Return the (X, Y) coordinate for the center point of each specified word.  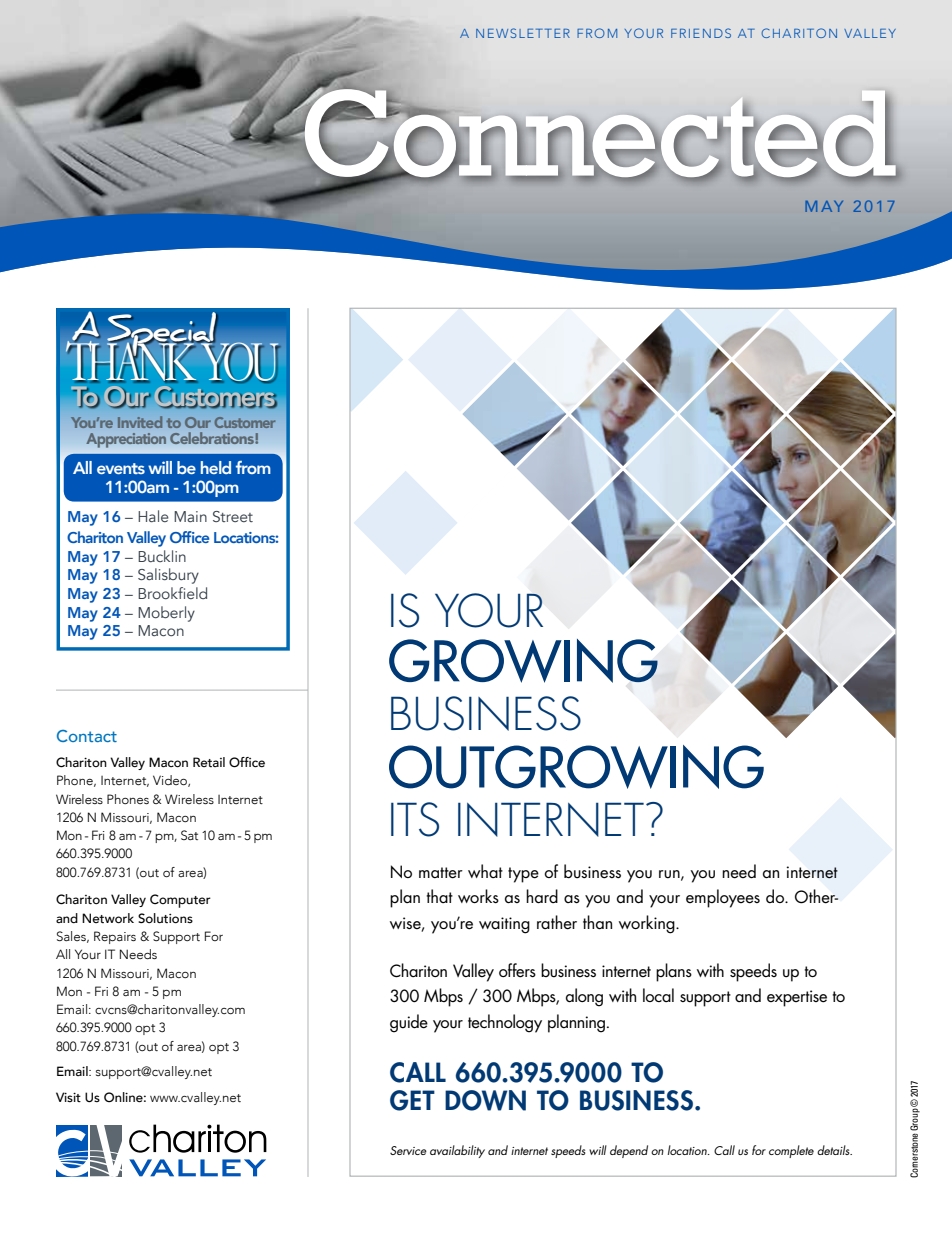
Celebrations (213, 438)
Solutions (165, 918)
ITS (415, 819)
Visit (68, 1097)
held (216, 467)
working (648, 924)
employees (723, 898)
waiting (504, 925)
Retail (209, 762)
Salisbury (168, 576)
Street (233, 516)
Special (162, 335)
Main (190, 516)
